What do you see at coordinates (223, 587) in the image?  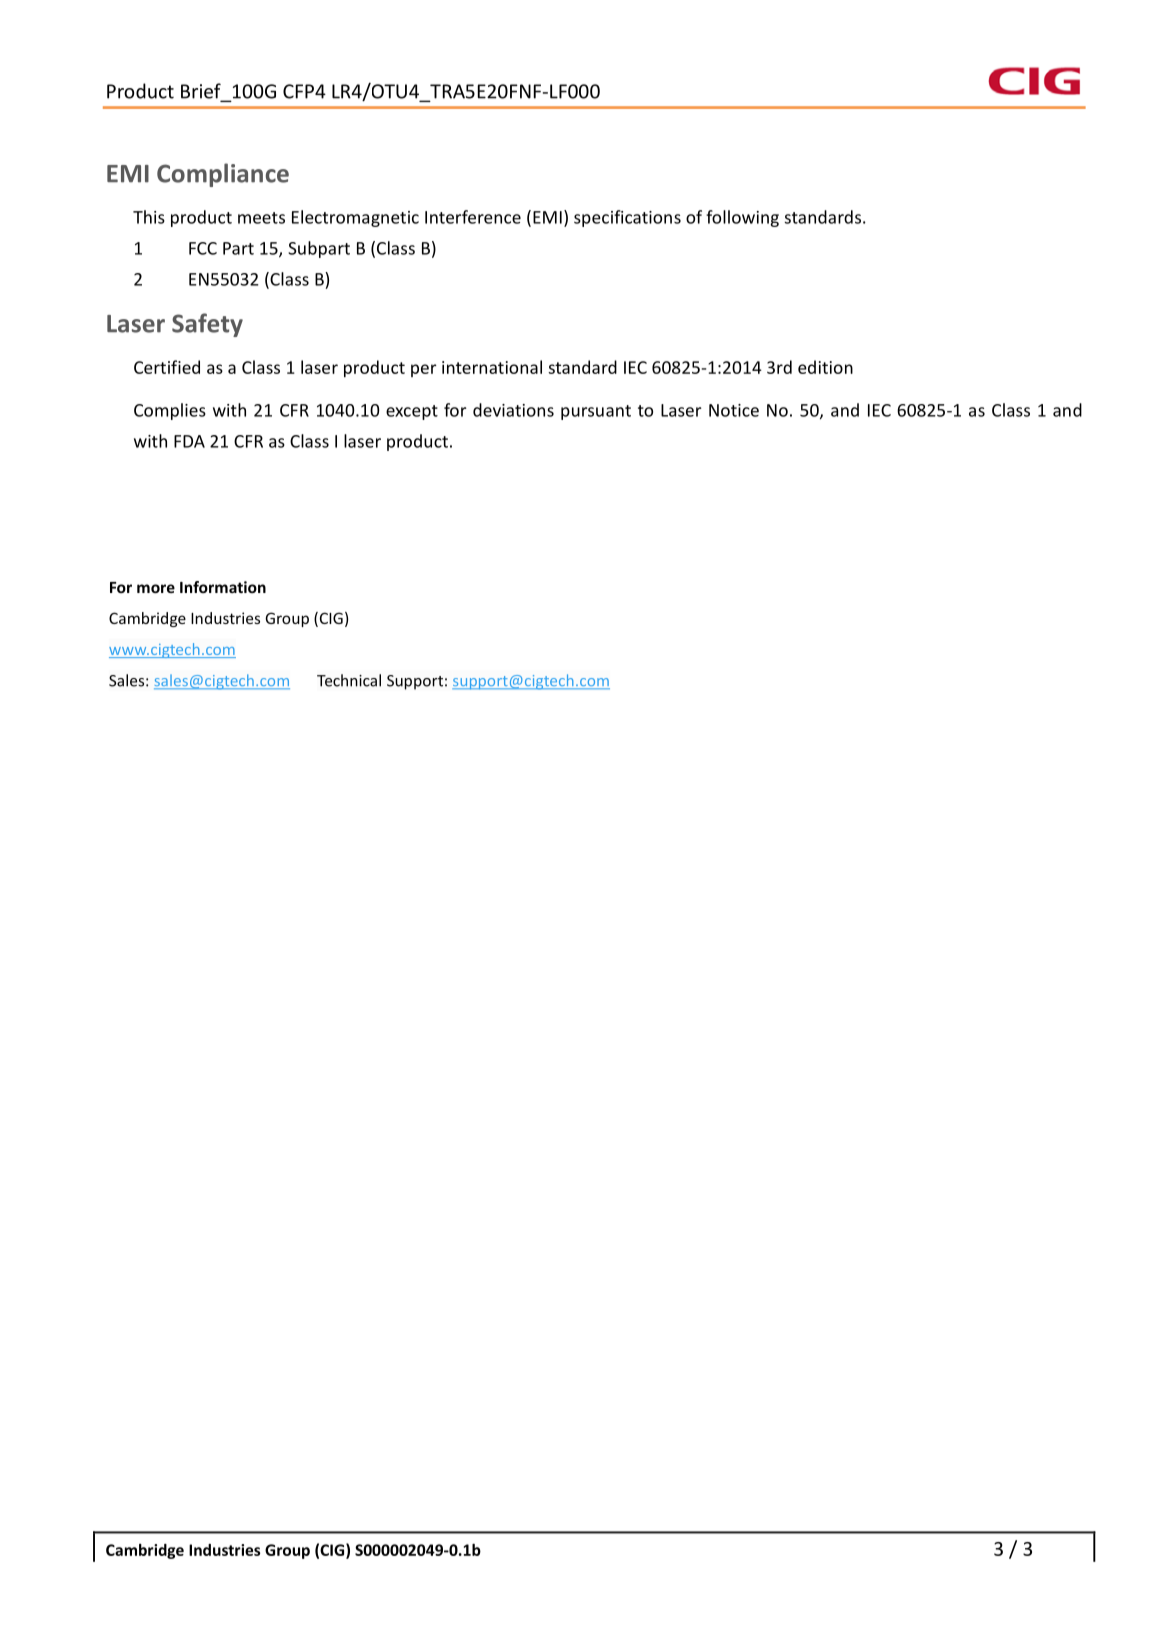 I see `Information` at bounding box center [223, 587].
